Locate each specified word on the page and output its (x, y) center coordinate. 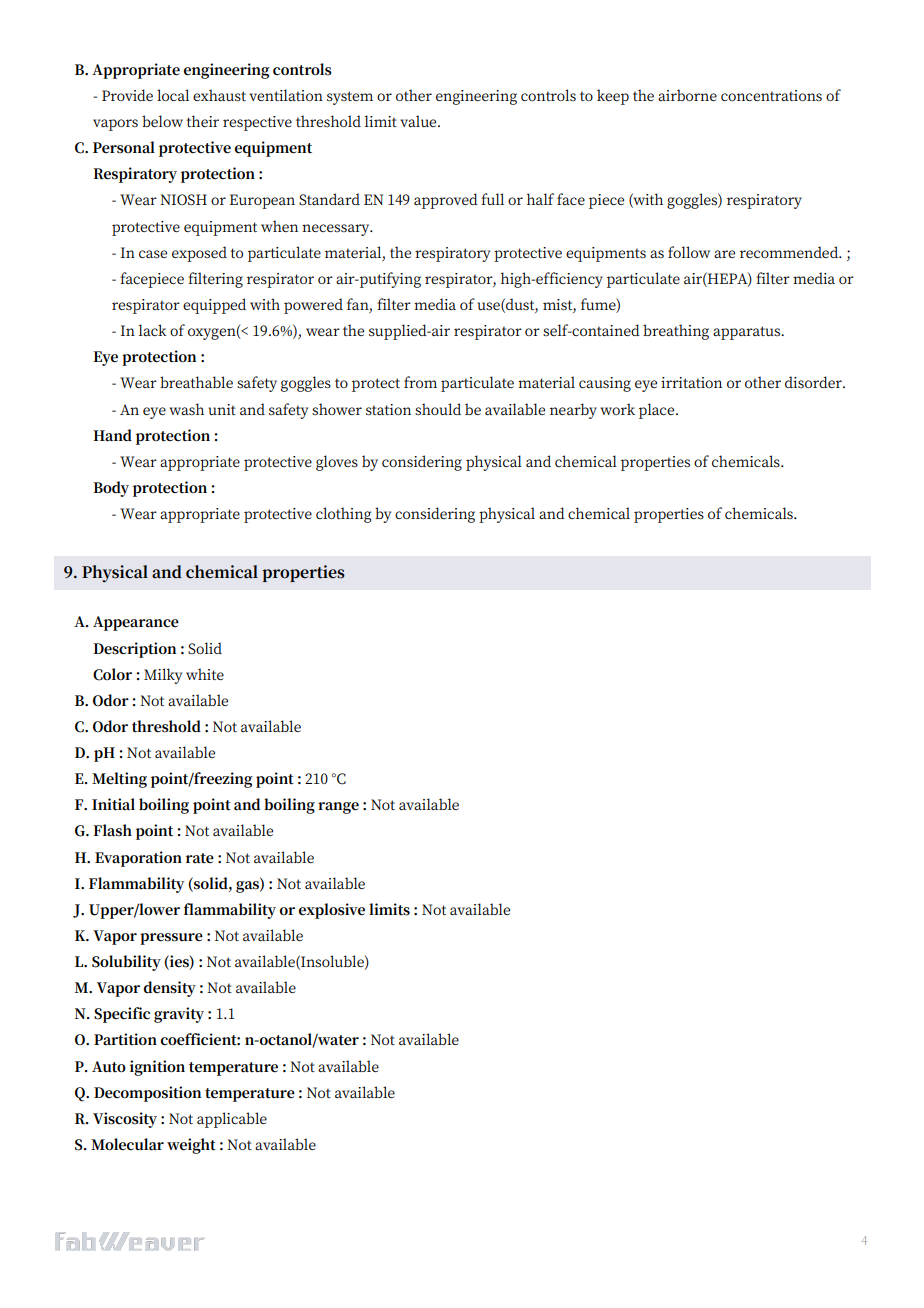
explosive (332, 911)
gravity (179, 1015)
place (658, 411)
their (202, 121)
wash (186, 409)
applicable (232, 1120)
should (438, 409)
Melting (119, 780)
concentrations (771, 95)
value (419, 121)
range (338, 808)
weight (191, 1146)
